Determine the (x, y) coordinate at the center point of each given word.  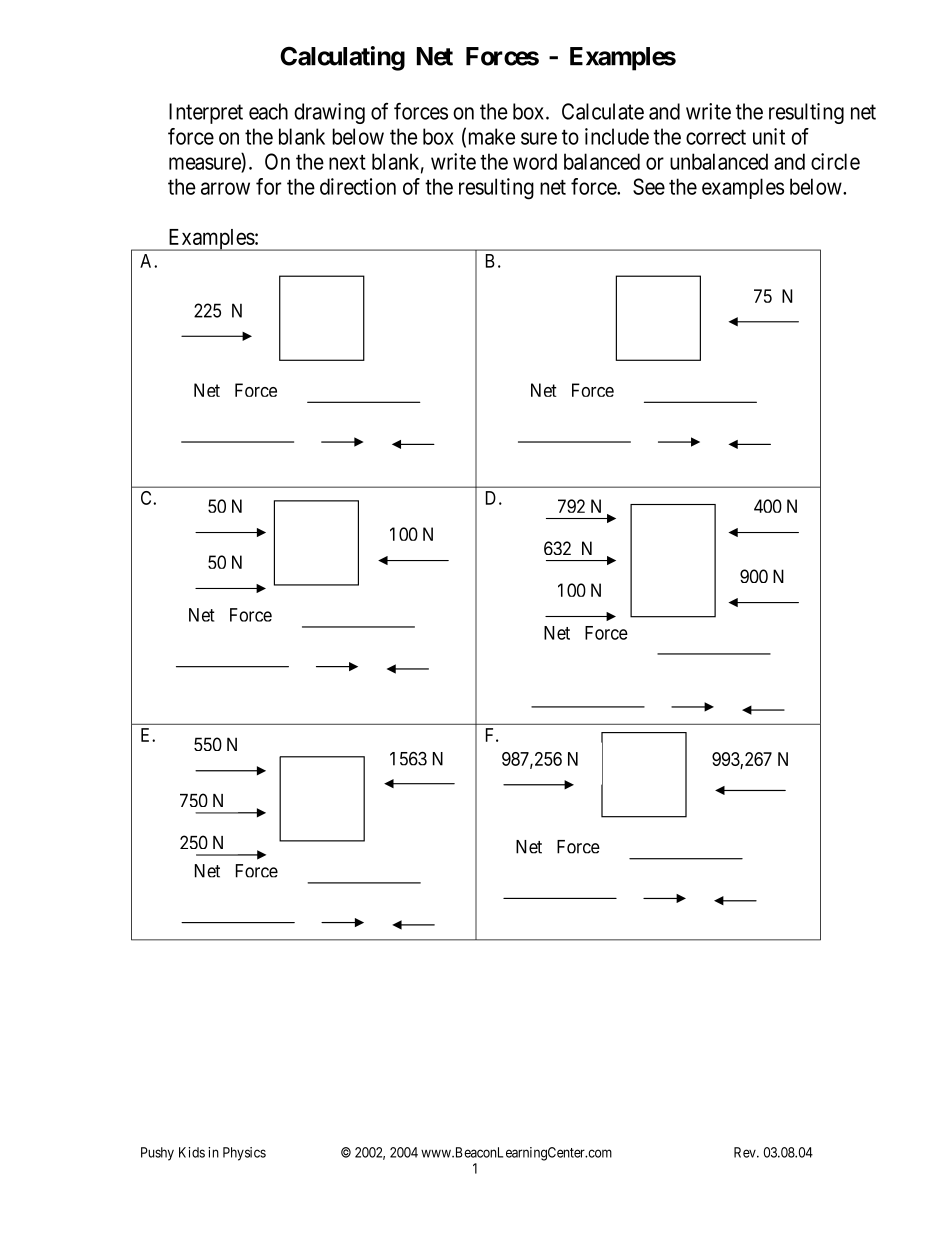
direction (358, 186)
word (535, 161)
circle (835, 161)
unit (769, 136)
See (649, 186)
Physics (244, 1154)
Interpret (206, 113)
